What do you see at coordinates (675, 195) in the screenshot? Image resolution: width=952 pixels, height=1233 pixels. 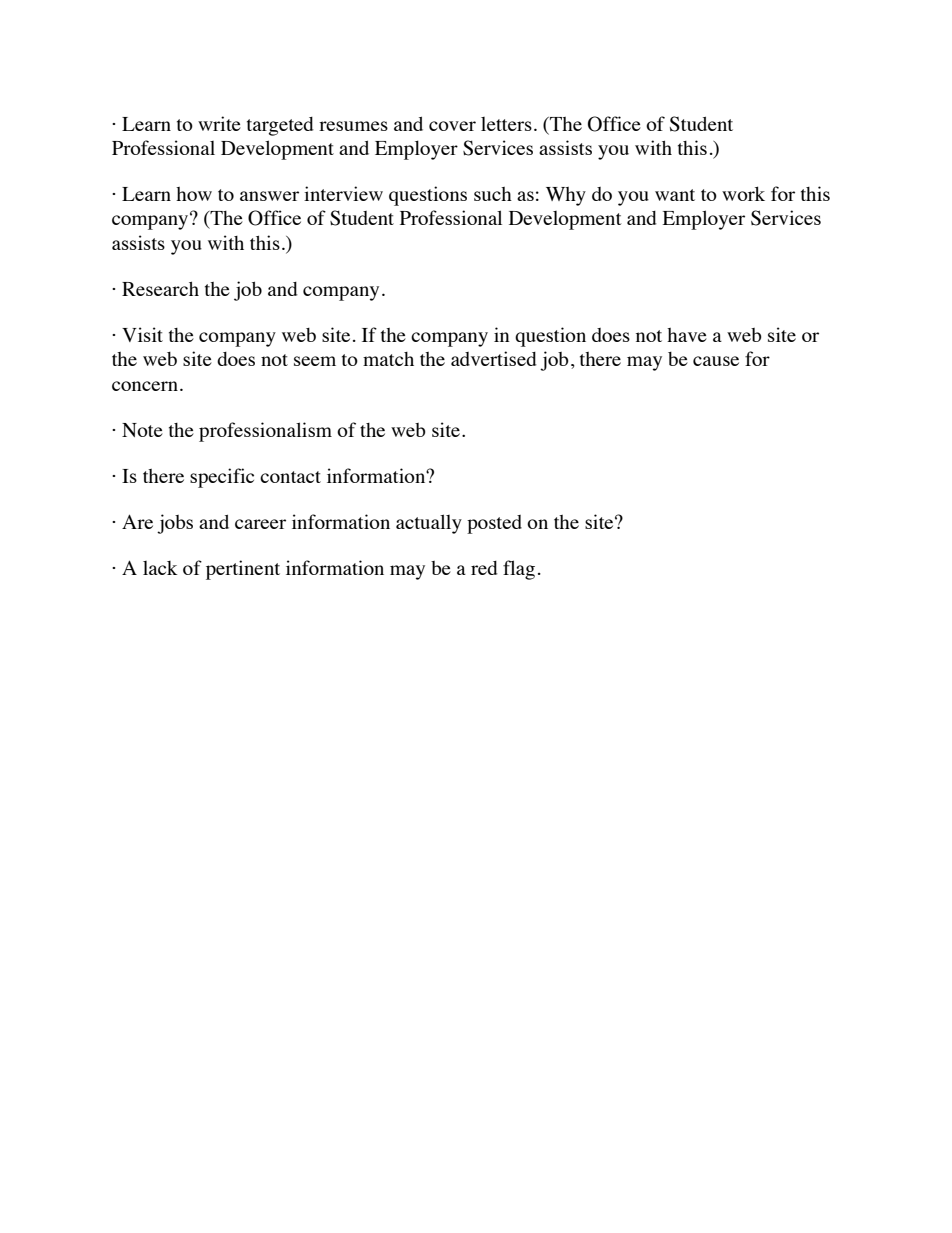 I see `want` at bounding box center [675, 195].
